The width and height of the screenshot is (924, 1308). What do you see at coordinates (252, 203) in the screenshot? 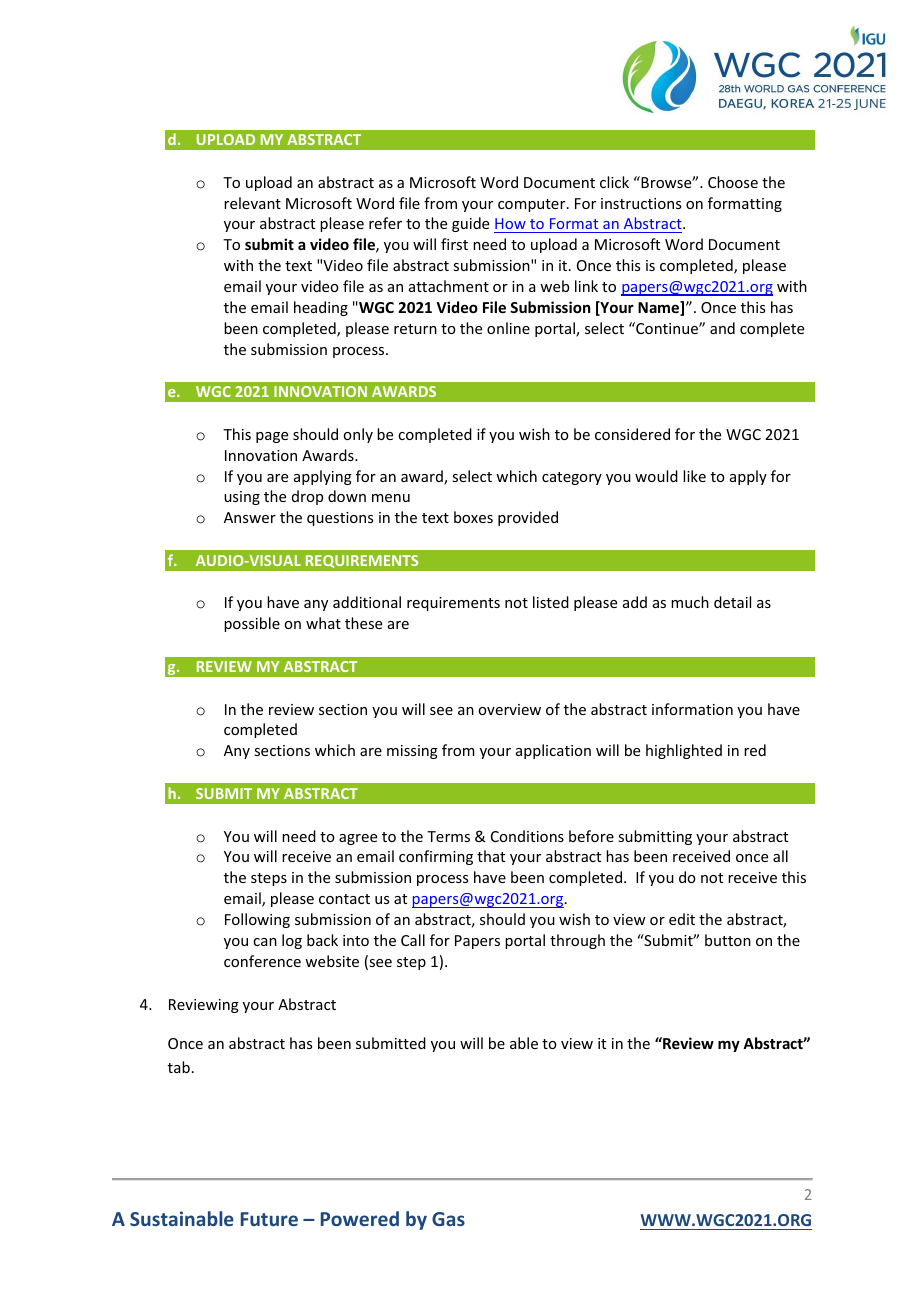
I see `relevant` at bounding box center [252, 203].
